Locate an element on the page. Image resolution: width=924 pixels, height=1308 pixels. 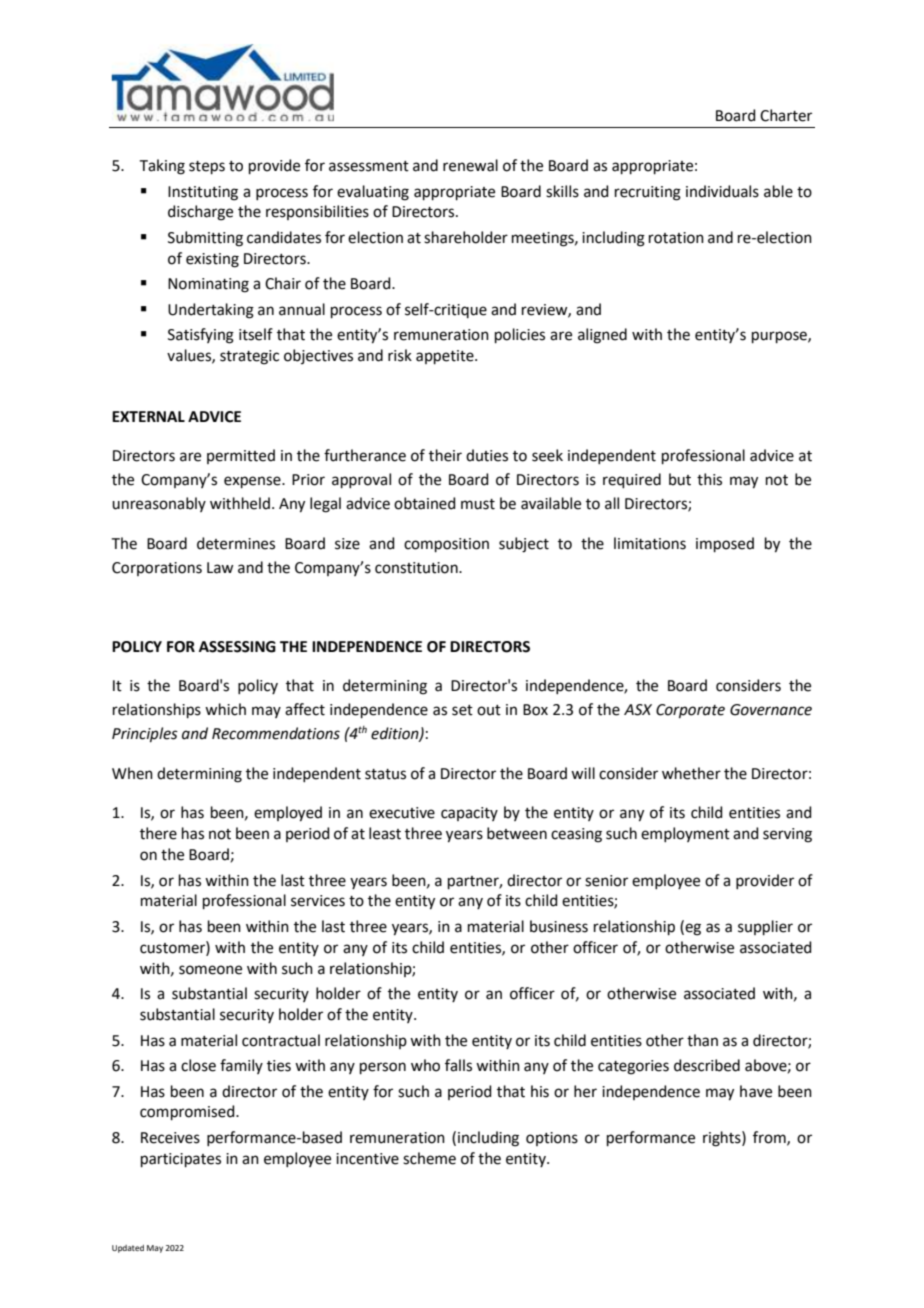
steps is located at coordinates (207, 167).
